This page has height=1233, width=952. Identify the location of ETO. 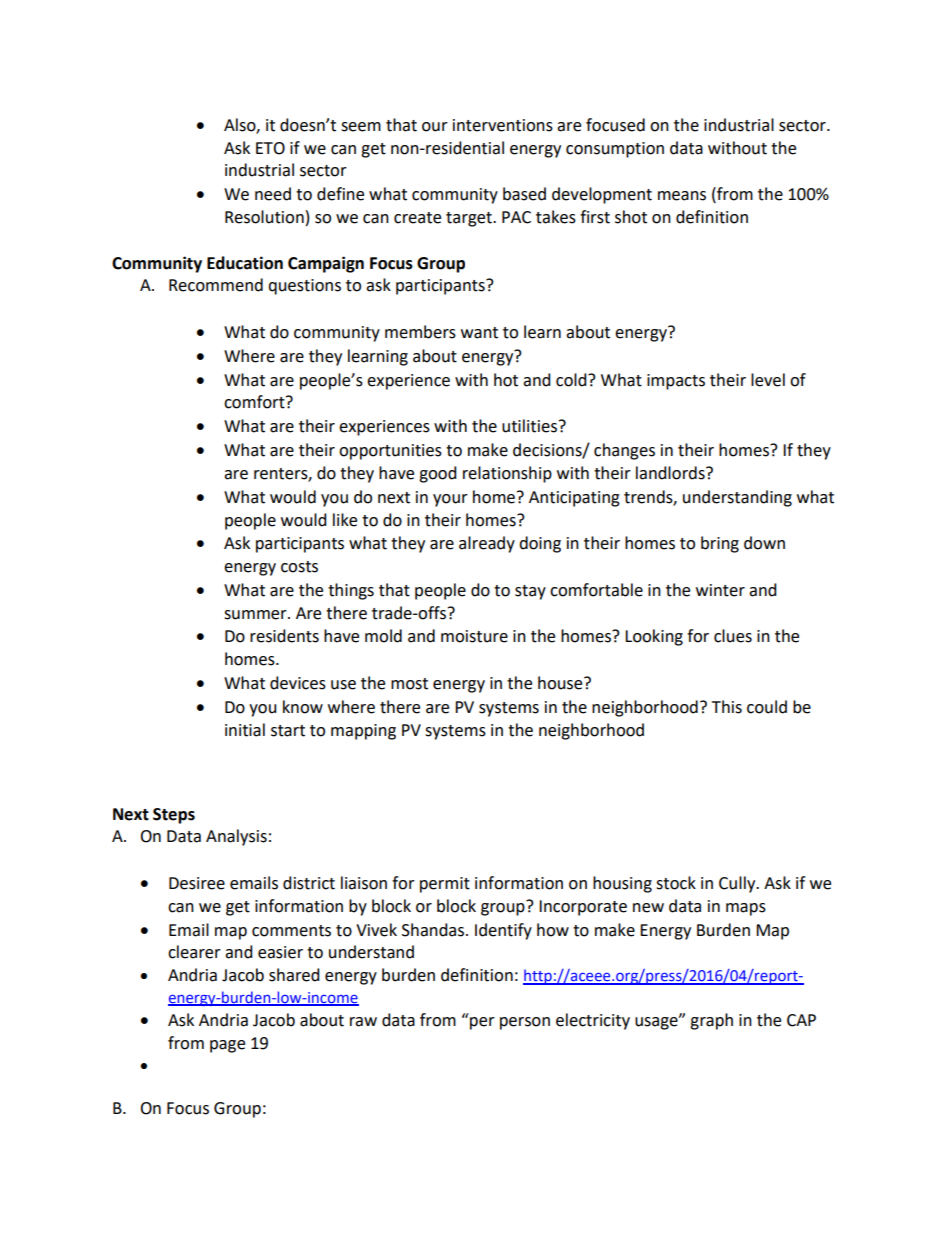
(270, 148).
